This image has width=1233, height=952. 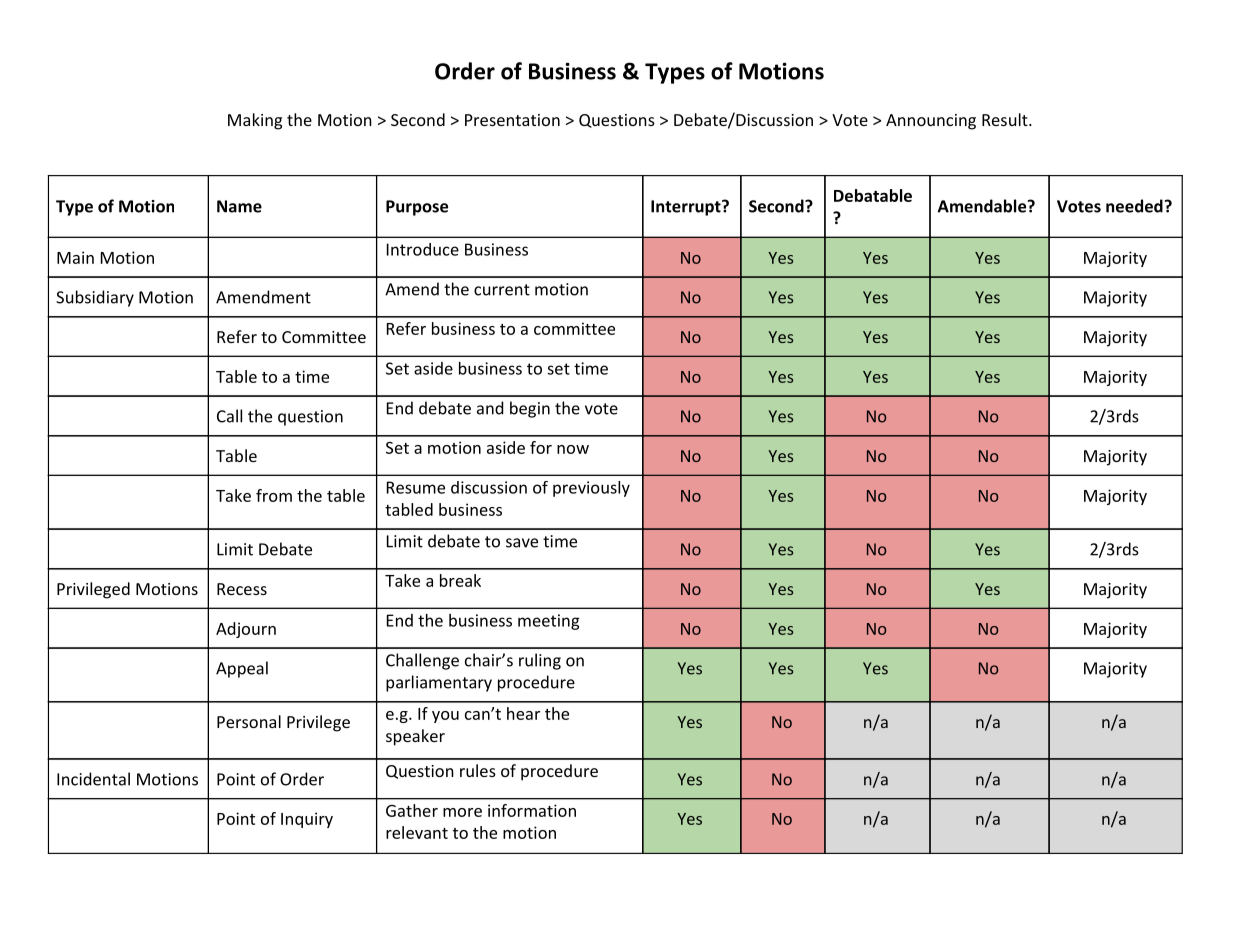 I want to click on from, so click(x=274, y=495).
